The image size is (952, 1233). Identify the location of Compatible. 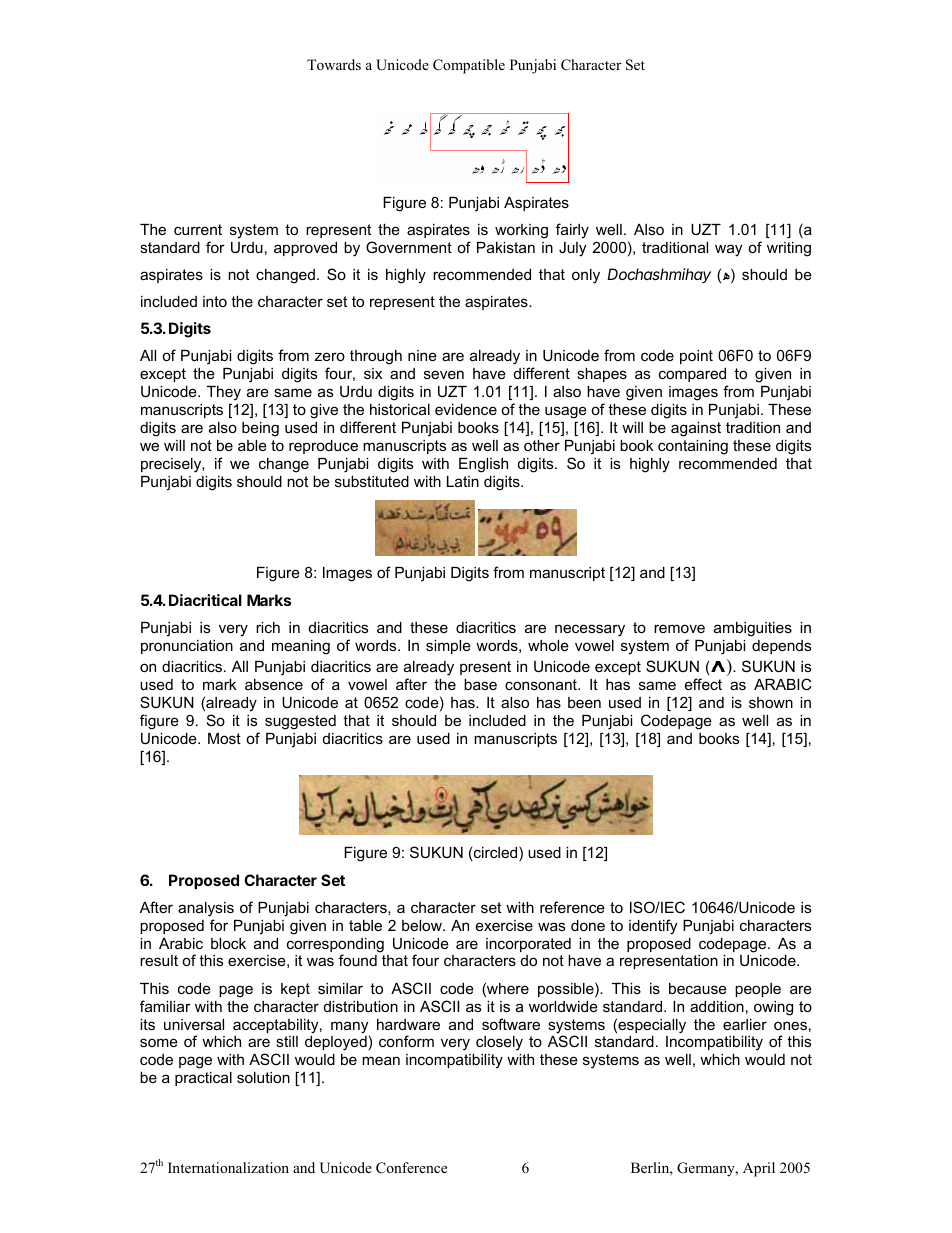
(469, 66).
